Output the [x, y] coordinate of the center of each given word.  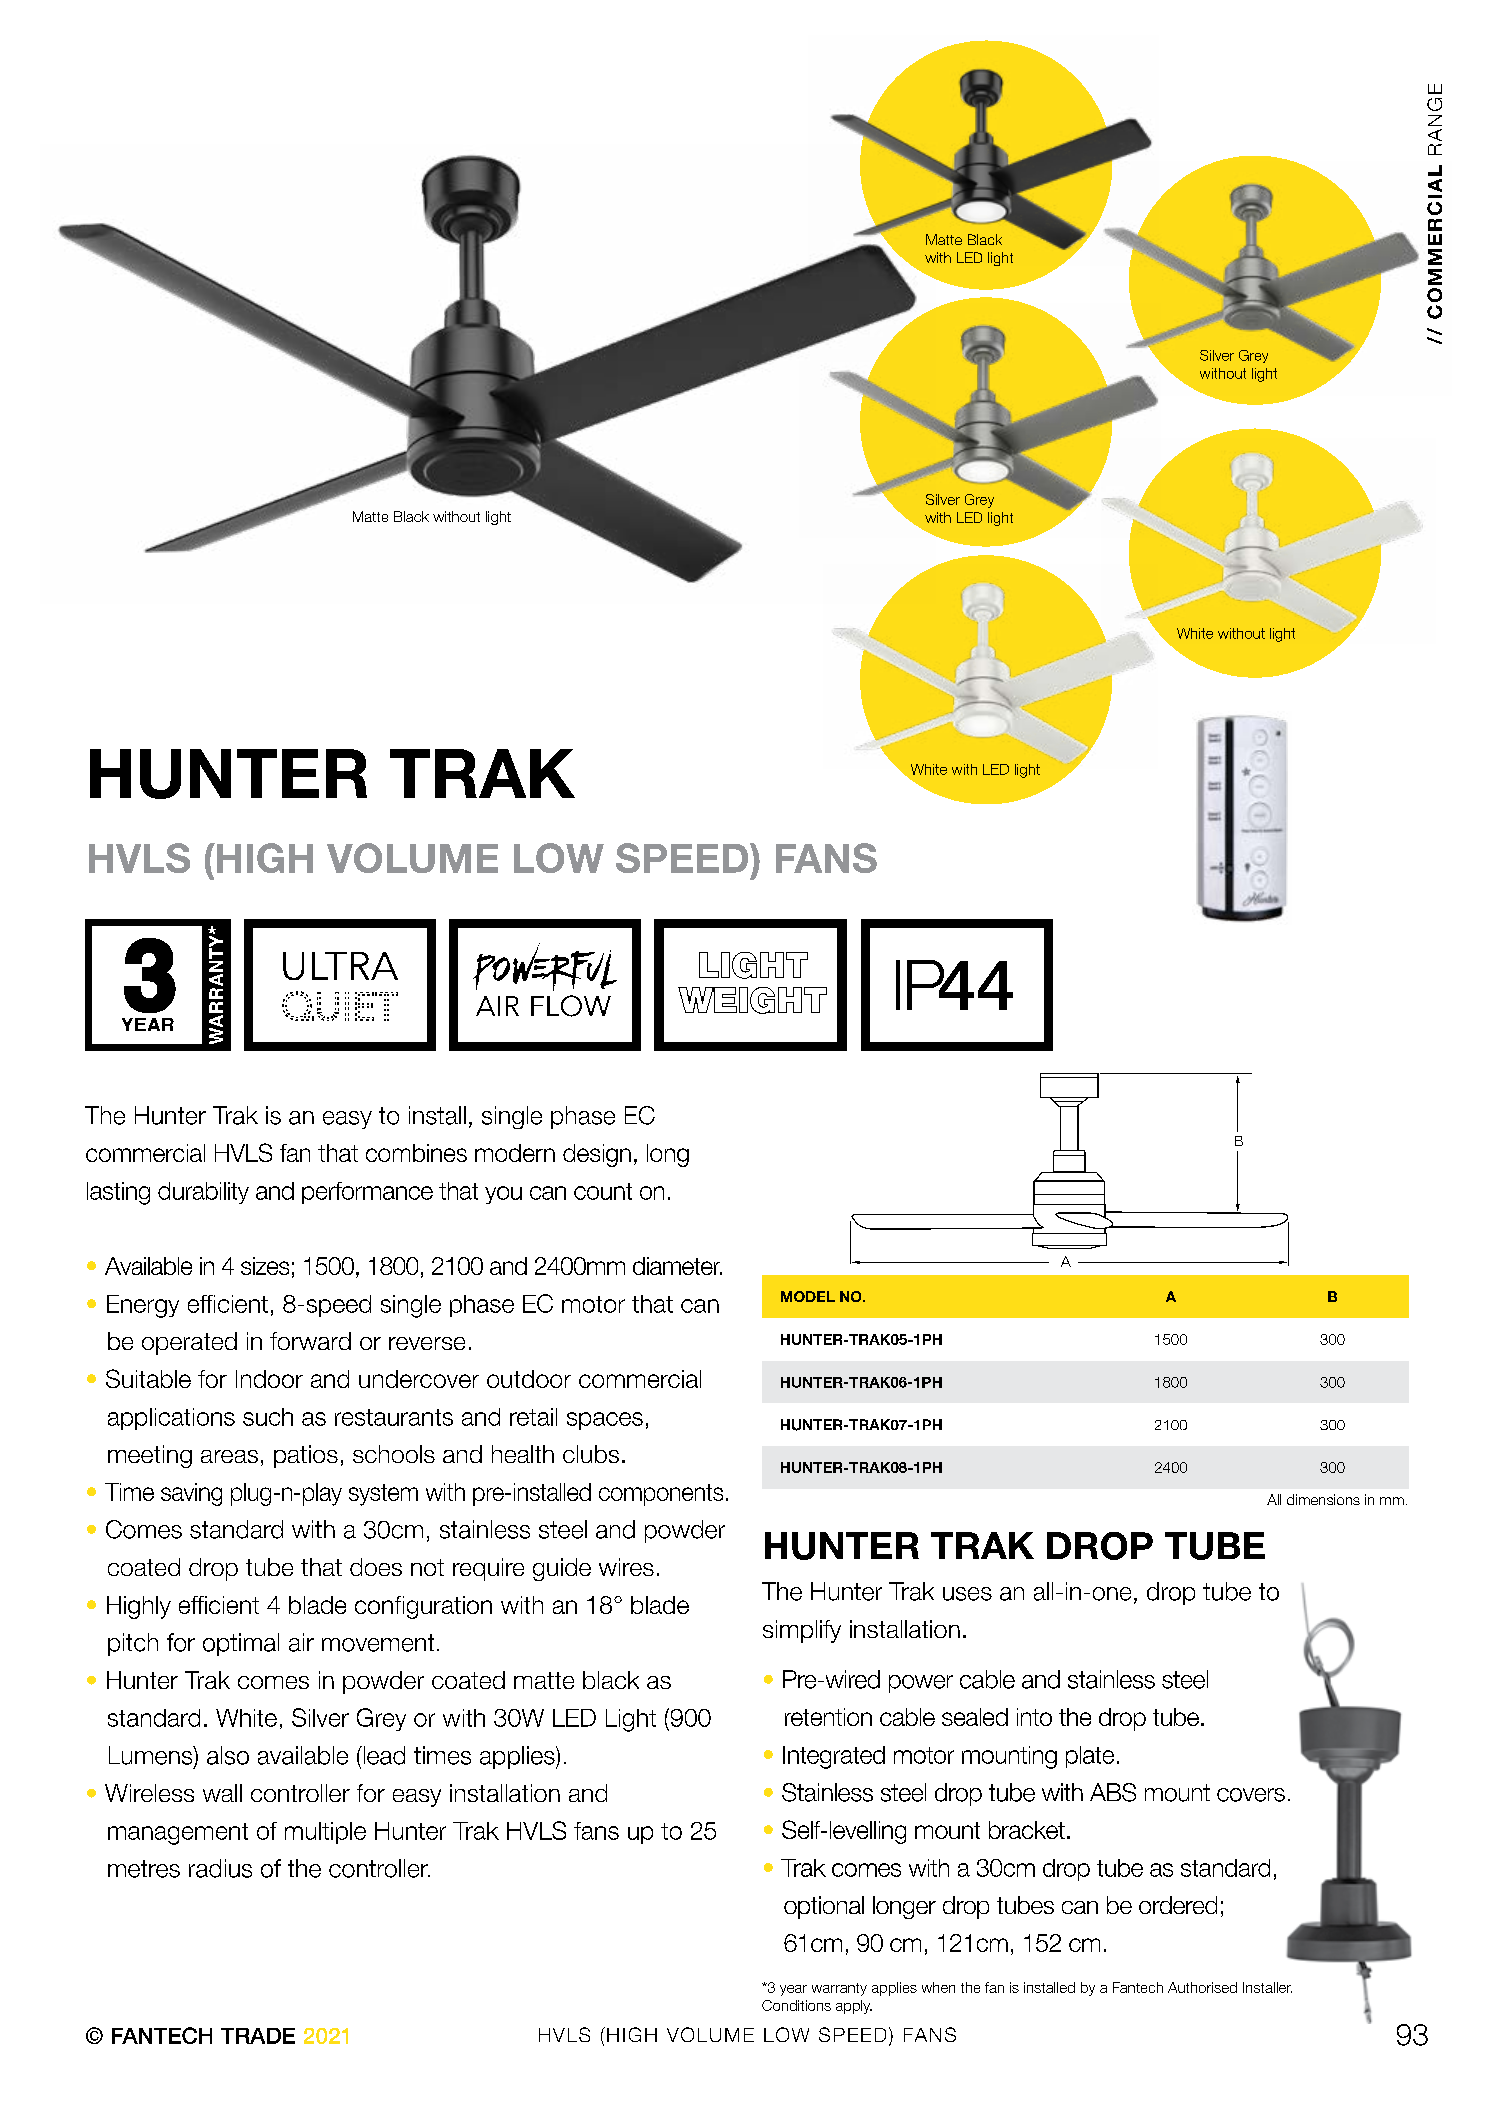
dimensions [1323, 1499]
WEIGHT [752, 1000]
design [597, 1155]
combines [416, 1153]
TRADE [258, 2036]
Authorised [1202, 1987]
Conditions [796, 2005]
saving [191, 1494]
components [661, 1495]
